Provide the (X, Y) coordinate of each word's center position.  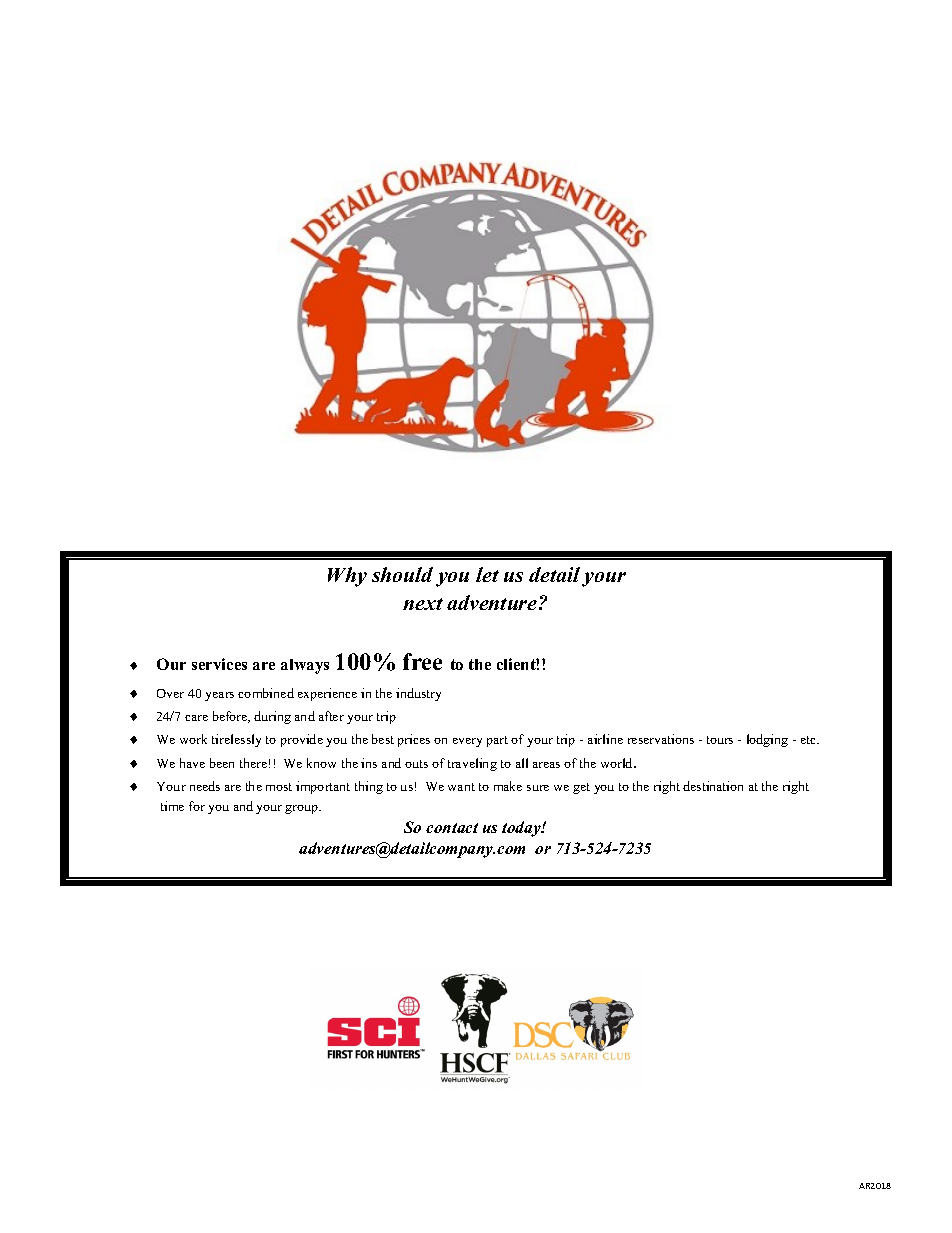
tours (720, 740)
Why (347, 577)
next (423, 604)
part (497, 741)
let (487, 574)
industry (418, 694)
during (272, 717)
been (222, 763)
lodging (767, 740)
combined (266, 693)
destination (713, 786)
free (422, 661)
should (402, 574)
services (219, 664)
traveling (472, 764)
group (303, 809)
